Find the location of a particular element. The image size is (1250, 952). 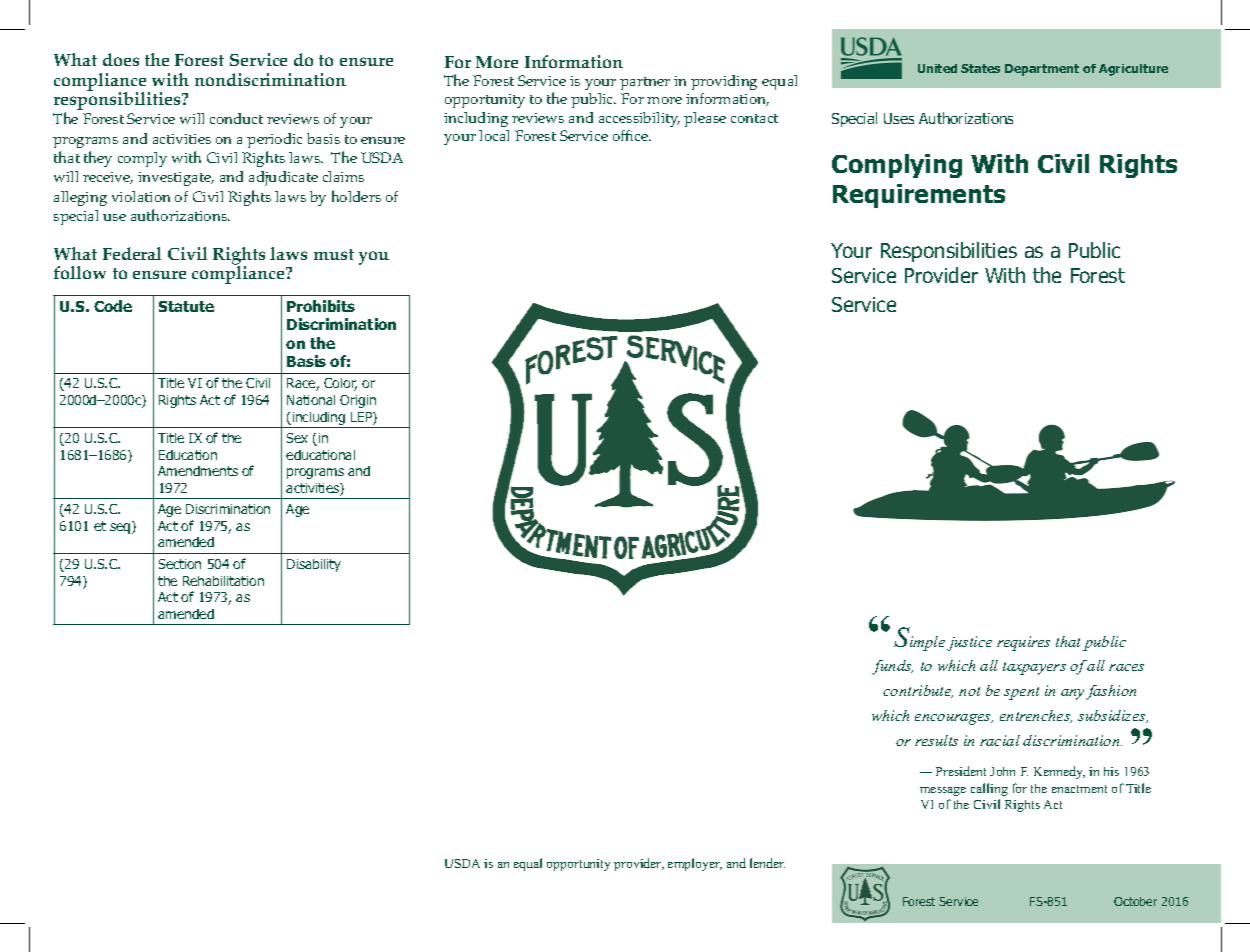

lender is located at coordinates (767, 863).
